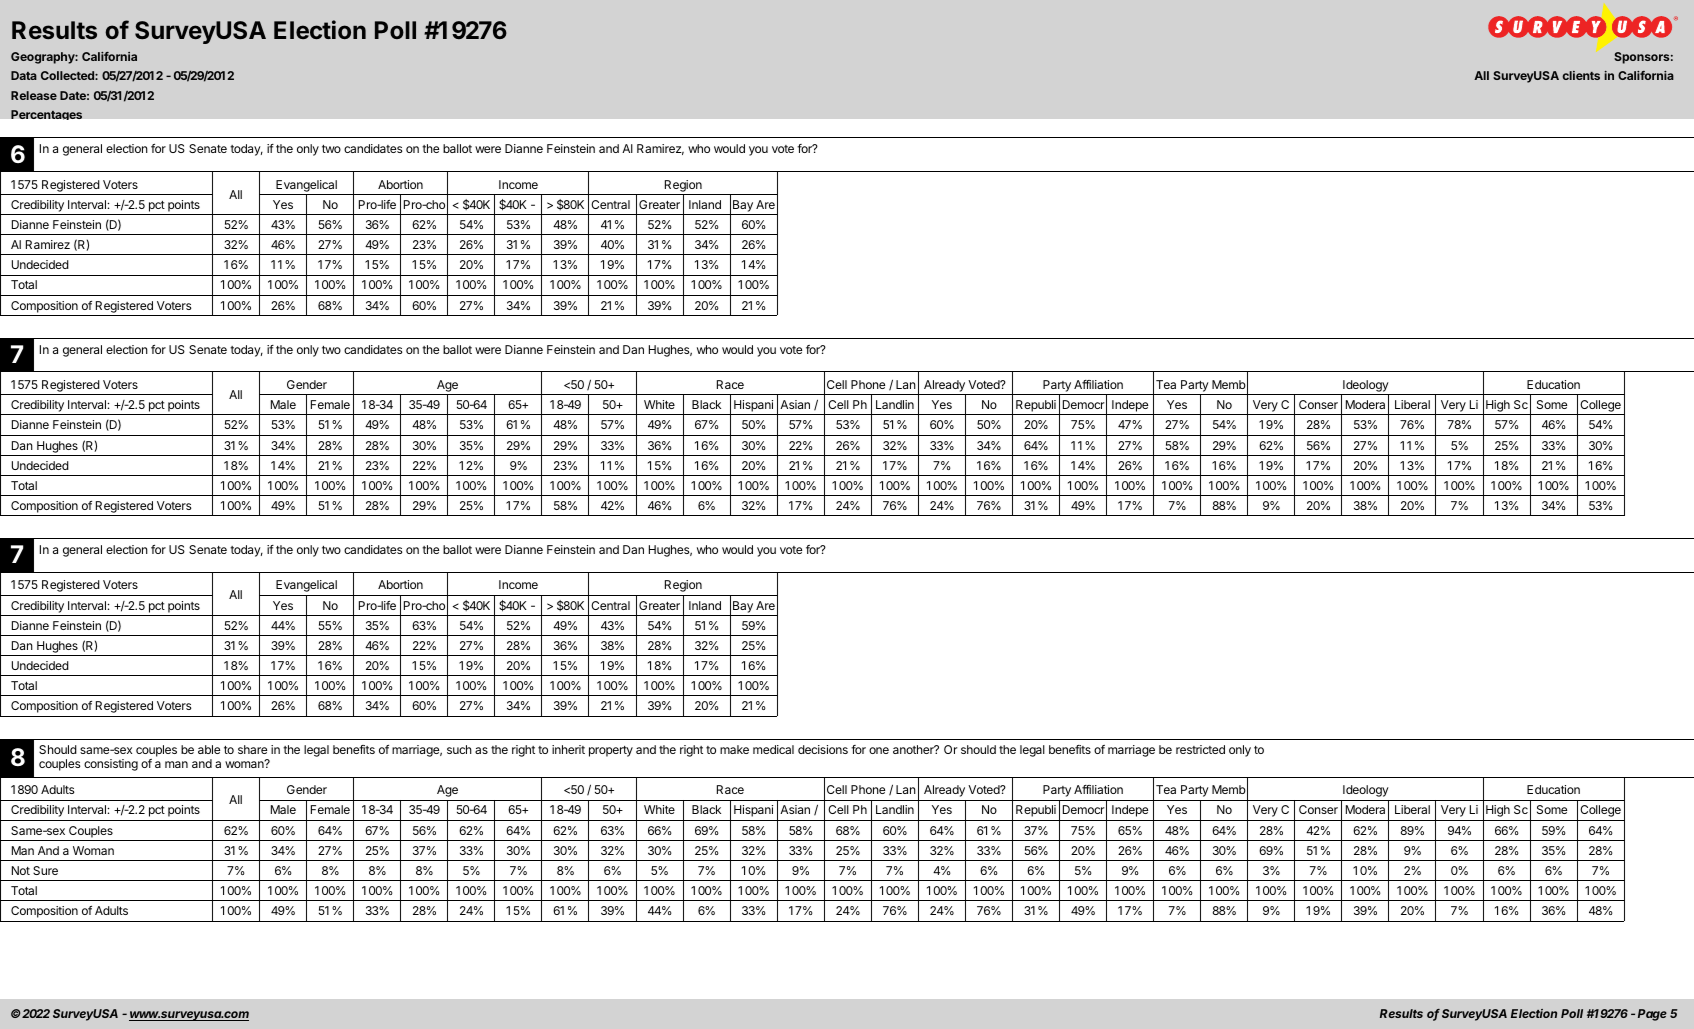 The width and height of the page is (1694, 1029). I want to click on medical, so click(773, 749).
